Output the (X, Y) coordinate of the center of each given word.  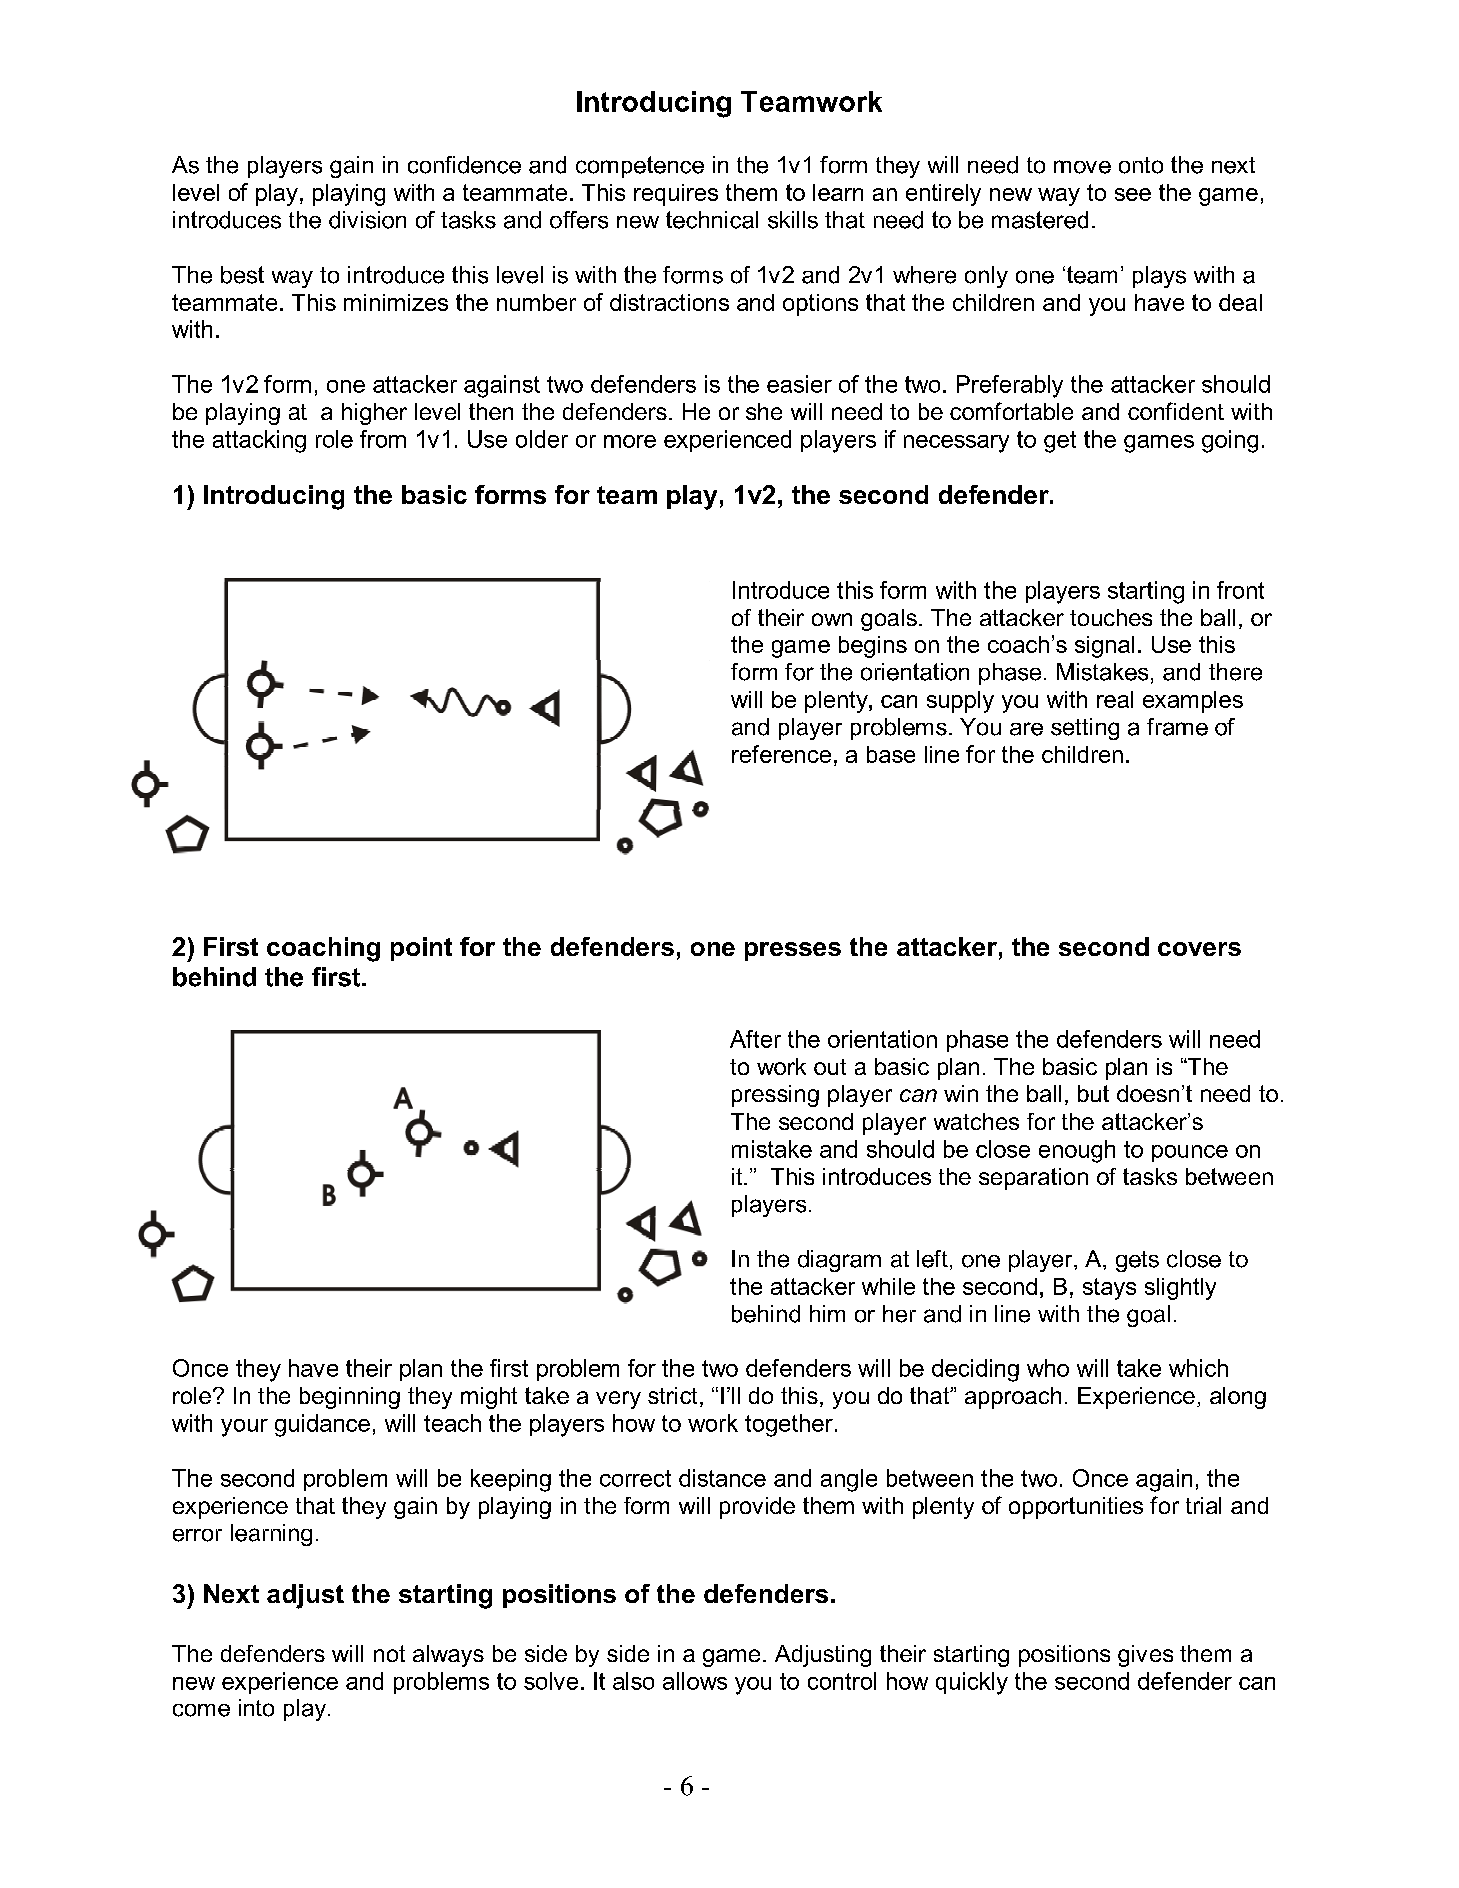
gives (1145, 1656)
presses (793, 951)
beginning (350, 1398)
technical (712, 220)
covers (1199, 949)
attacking (259, 441)
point (421, 949)
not (389, 1653)
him (827, 1313)
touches (1111, 617)
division (367, 220)
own (832, 619)
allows (695, 1681)
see (1133, 194)
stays (1109, 1289)
